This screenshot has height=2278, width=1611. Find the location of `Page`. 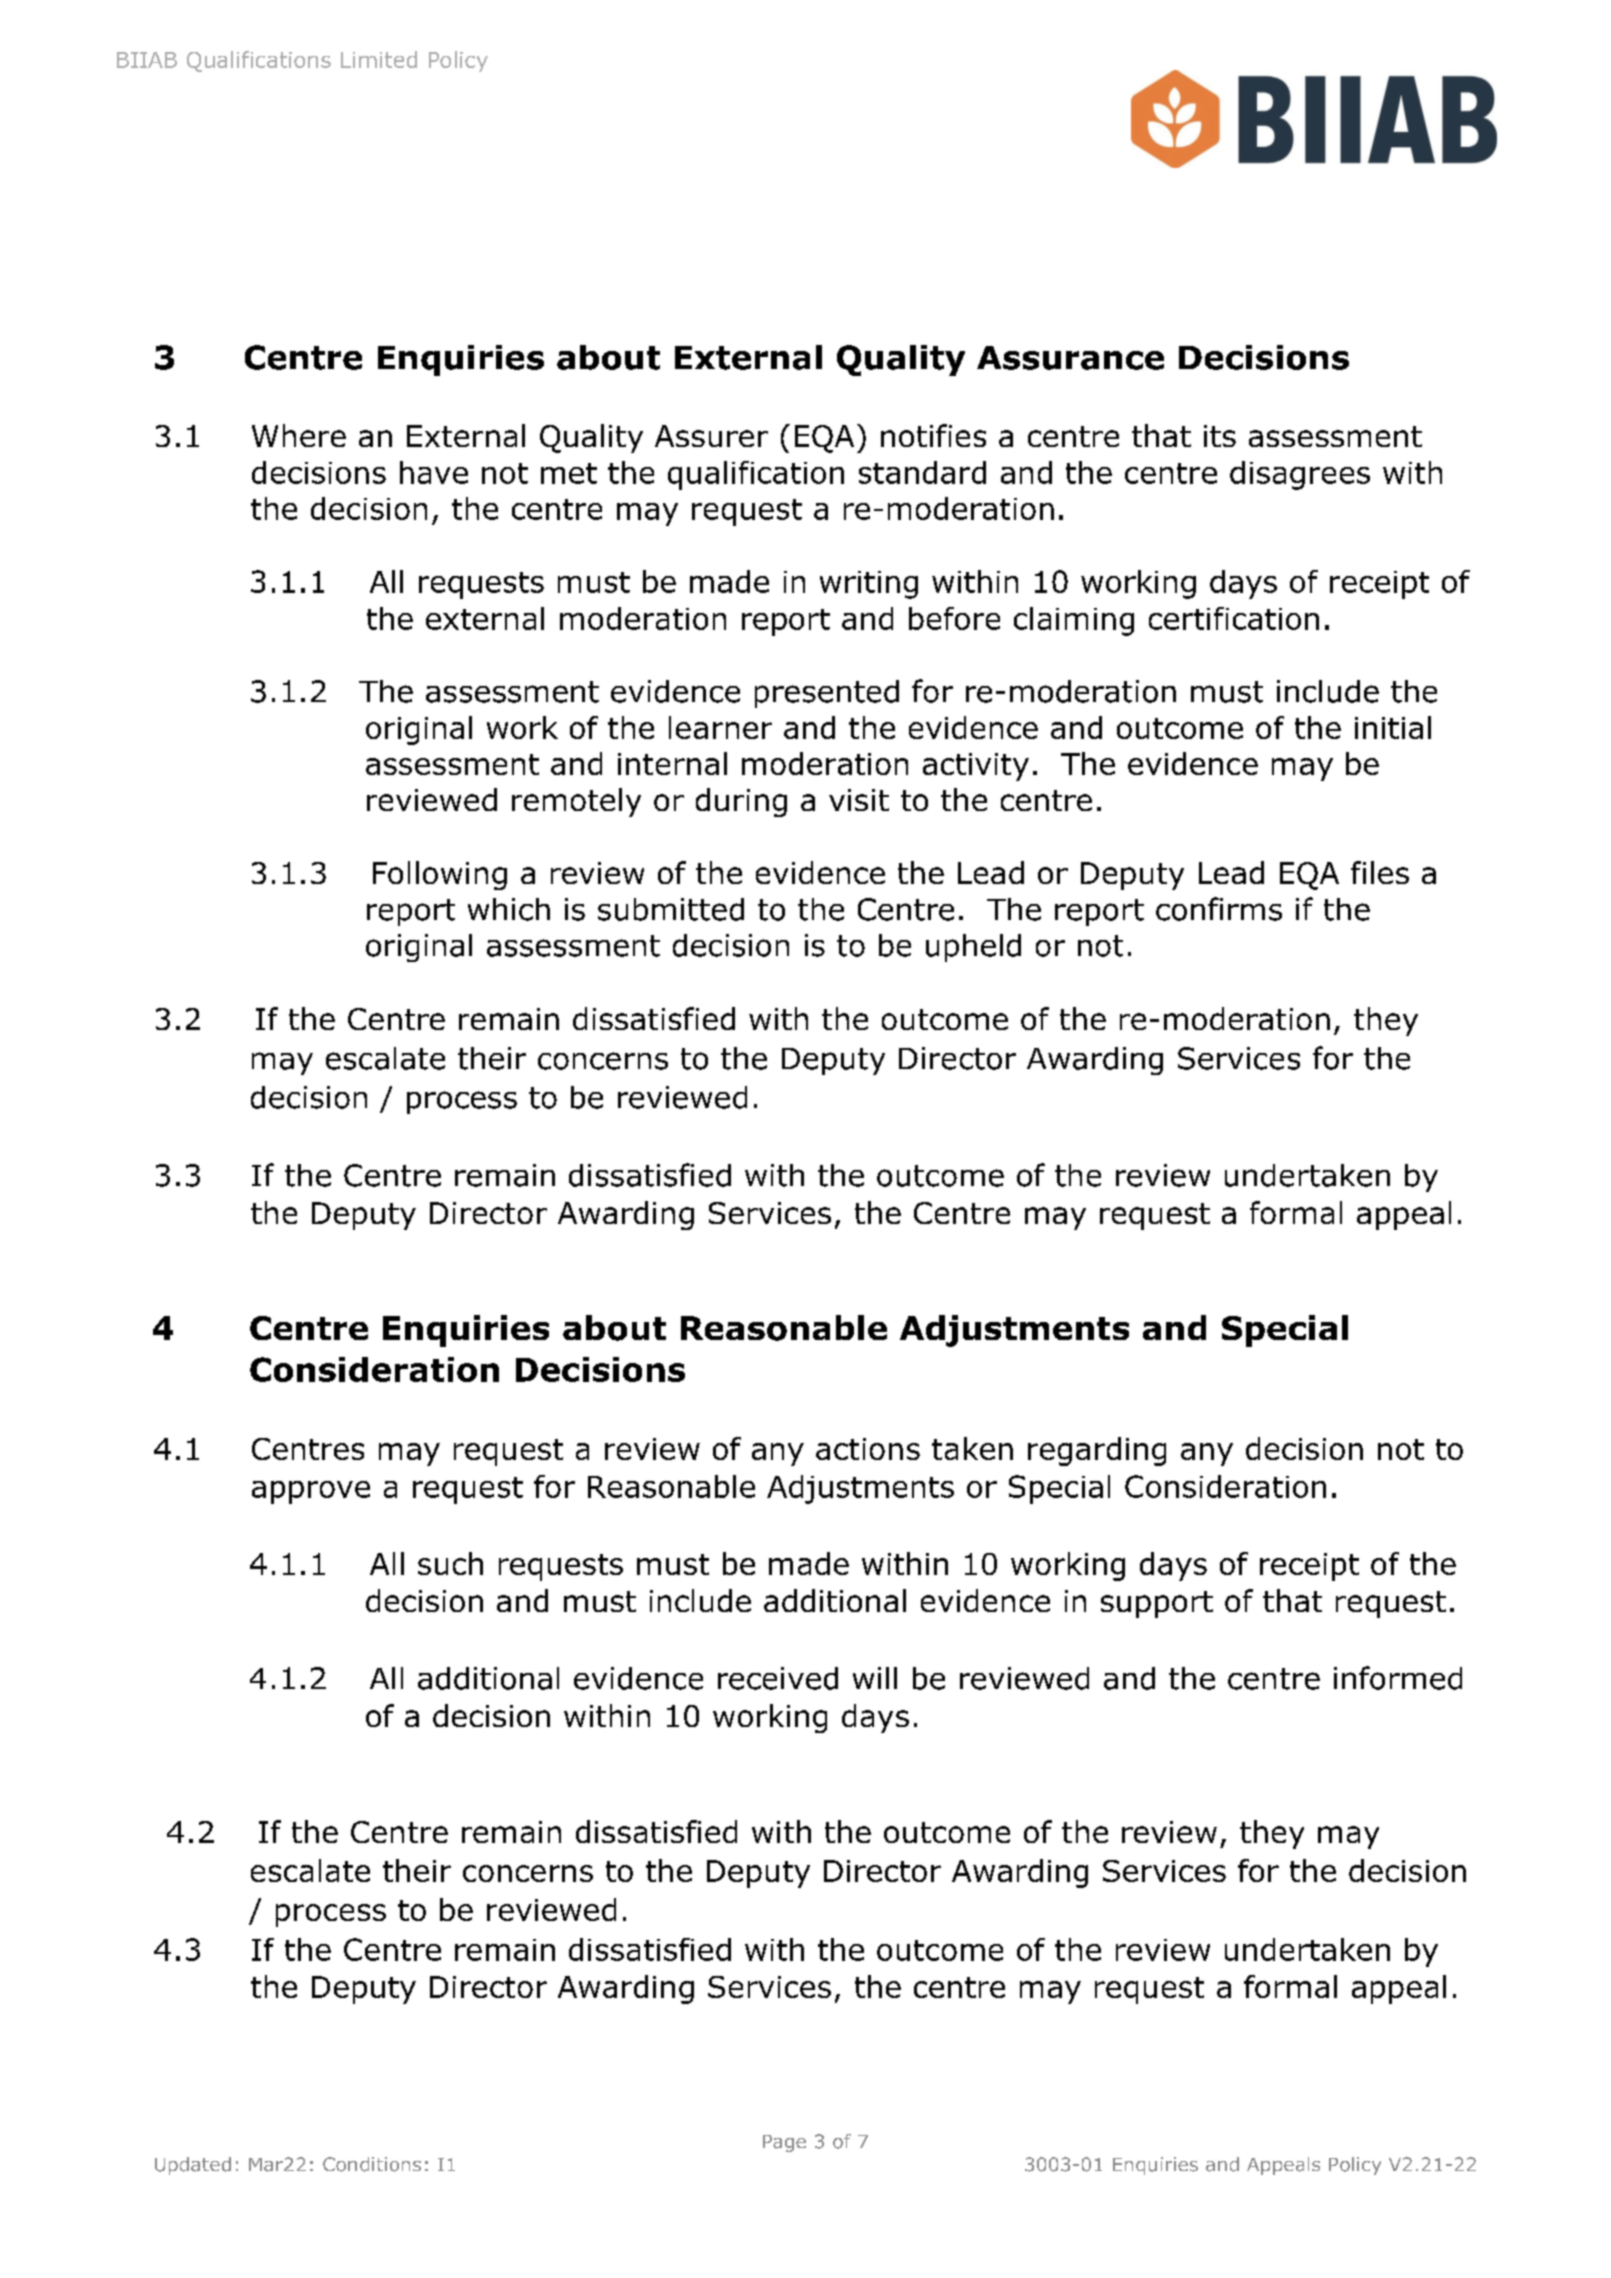

Page is located at coordinates (784, 2143).
